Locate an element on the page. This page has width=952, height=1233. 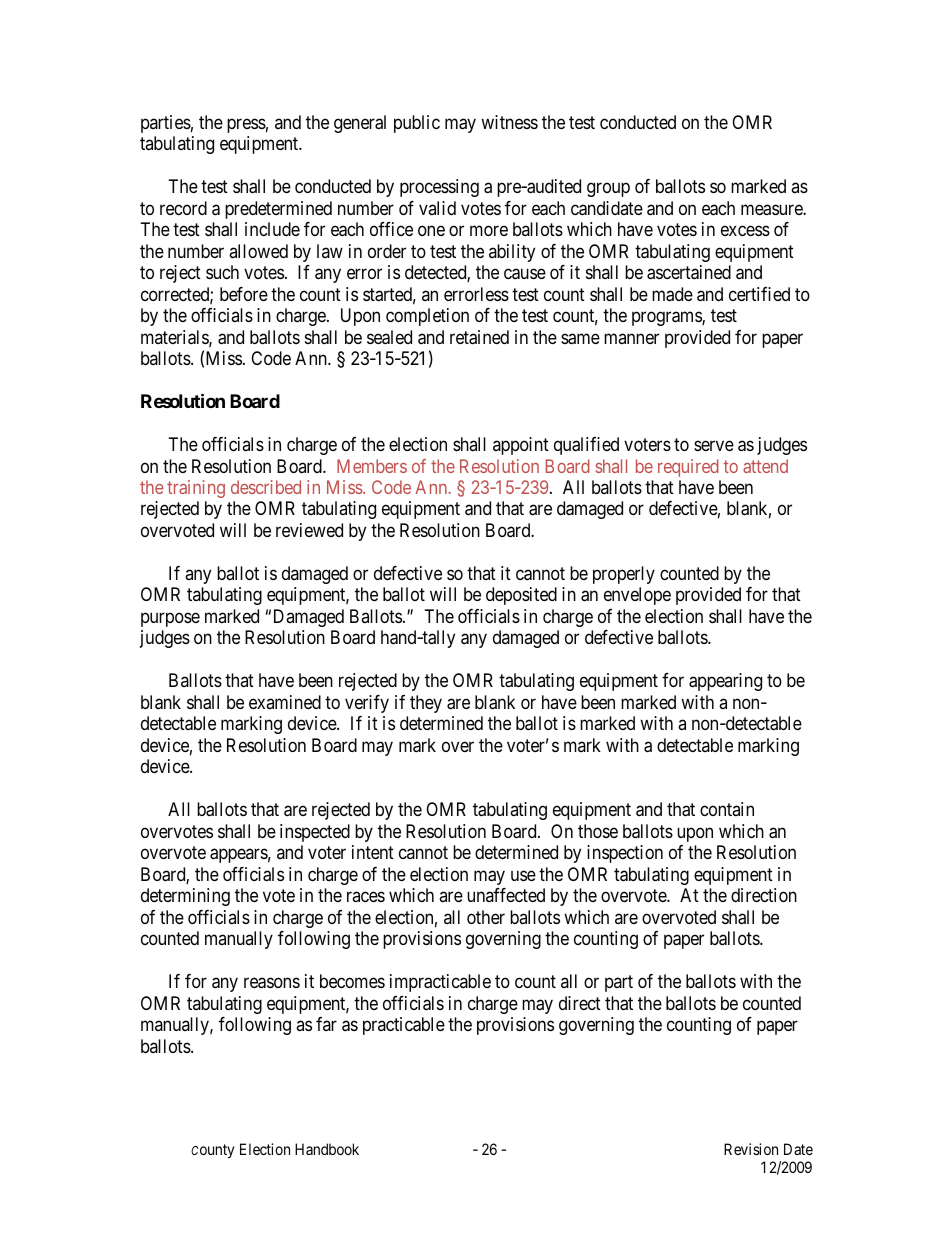
described is located at coordinates (266, 487).
